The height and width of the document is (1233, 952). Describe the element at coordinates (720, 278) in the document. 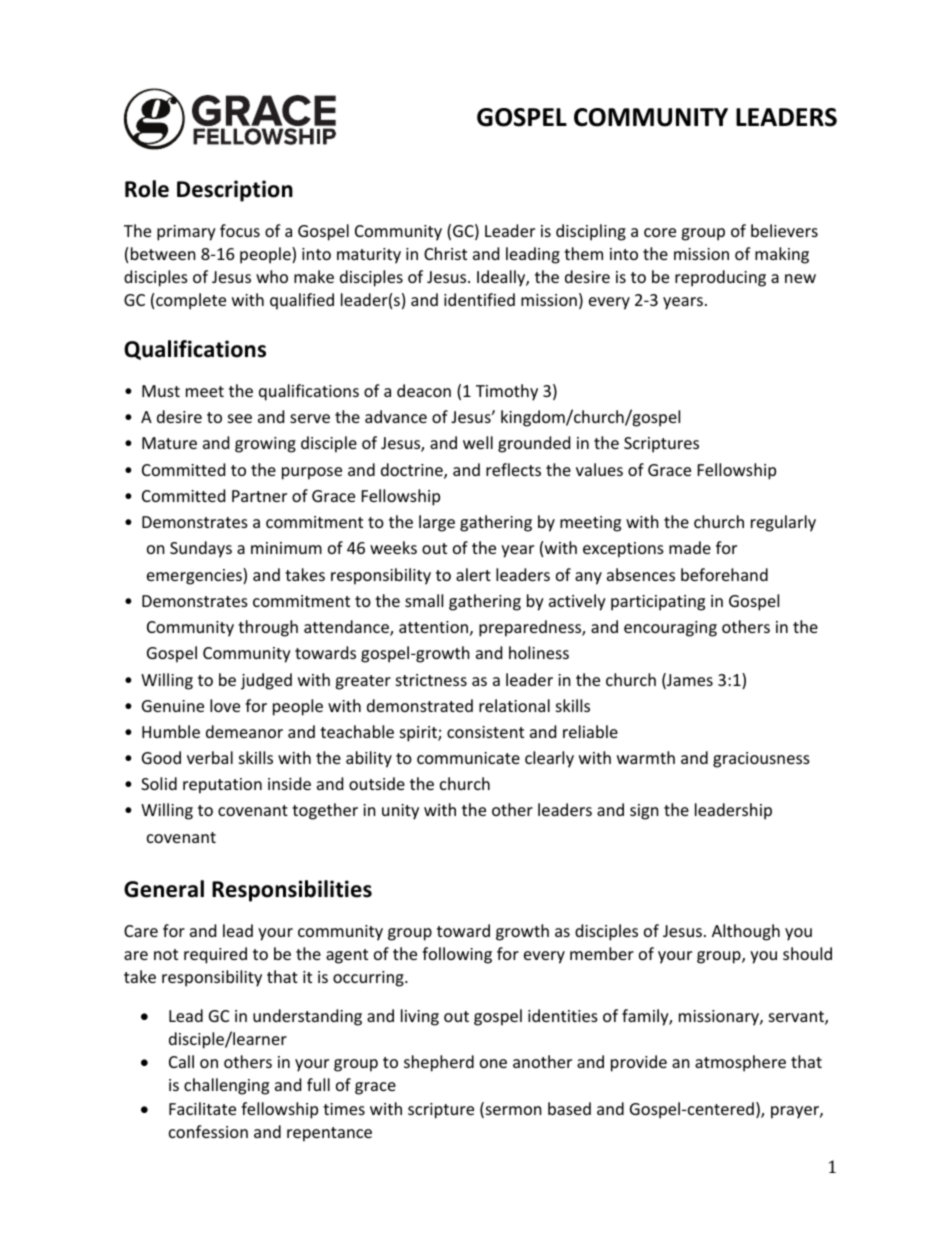

I see `reproducing` at that location.
